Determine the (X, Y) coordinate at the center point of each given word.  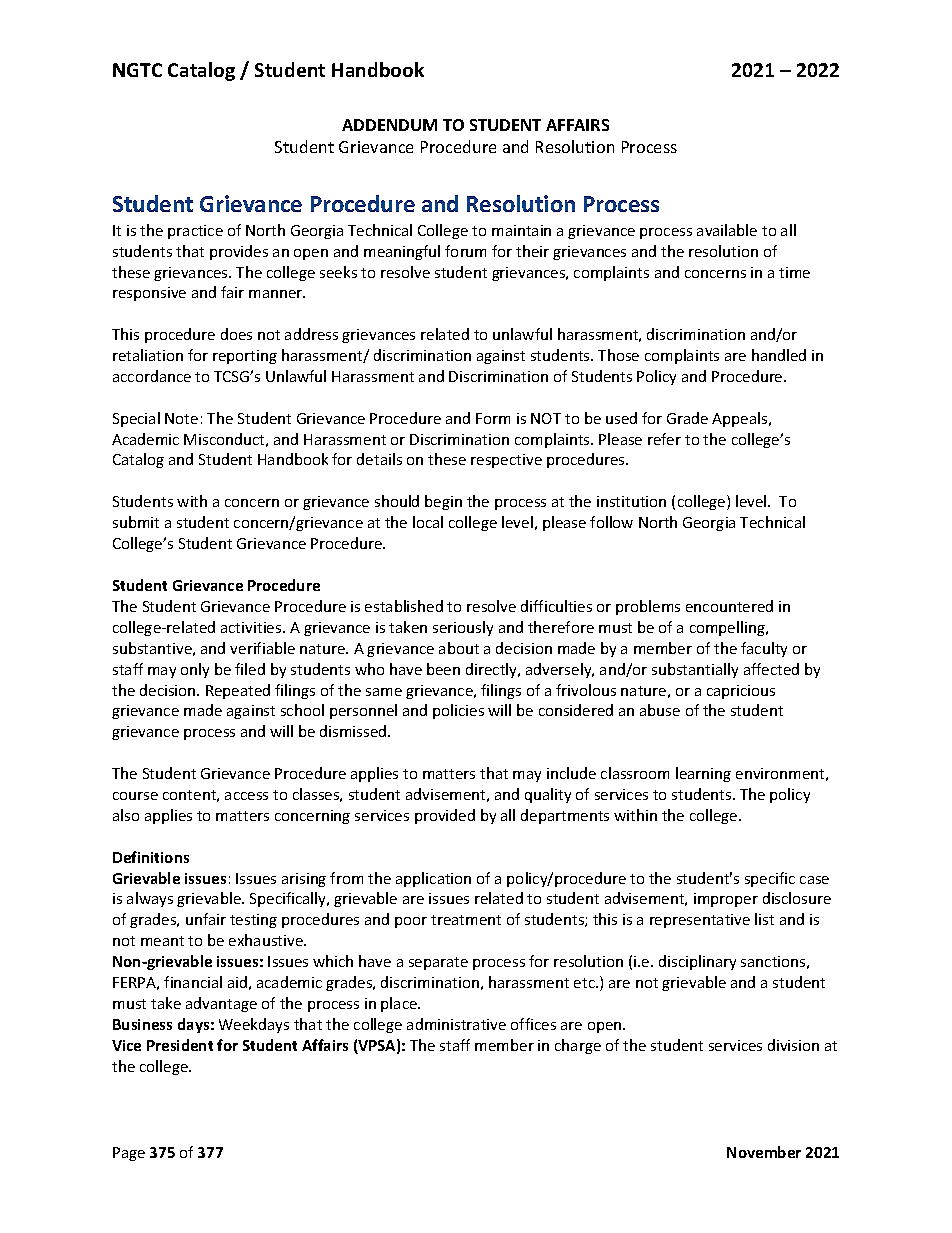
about (459, 648)
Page (129, 1154)
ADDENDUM (389, 125)
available (727, 230)
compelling (728, 628)
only (195, 670)
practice (195, 232)
